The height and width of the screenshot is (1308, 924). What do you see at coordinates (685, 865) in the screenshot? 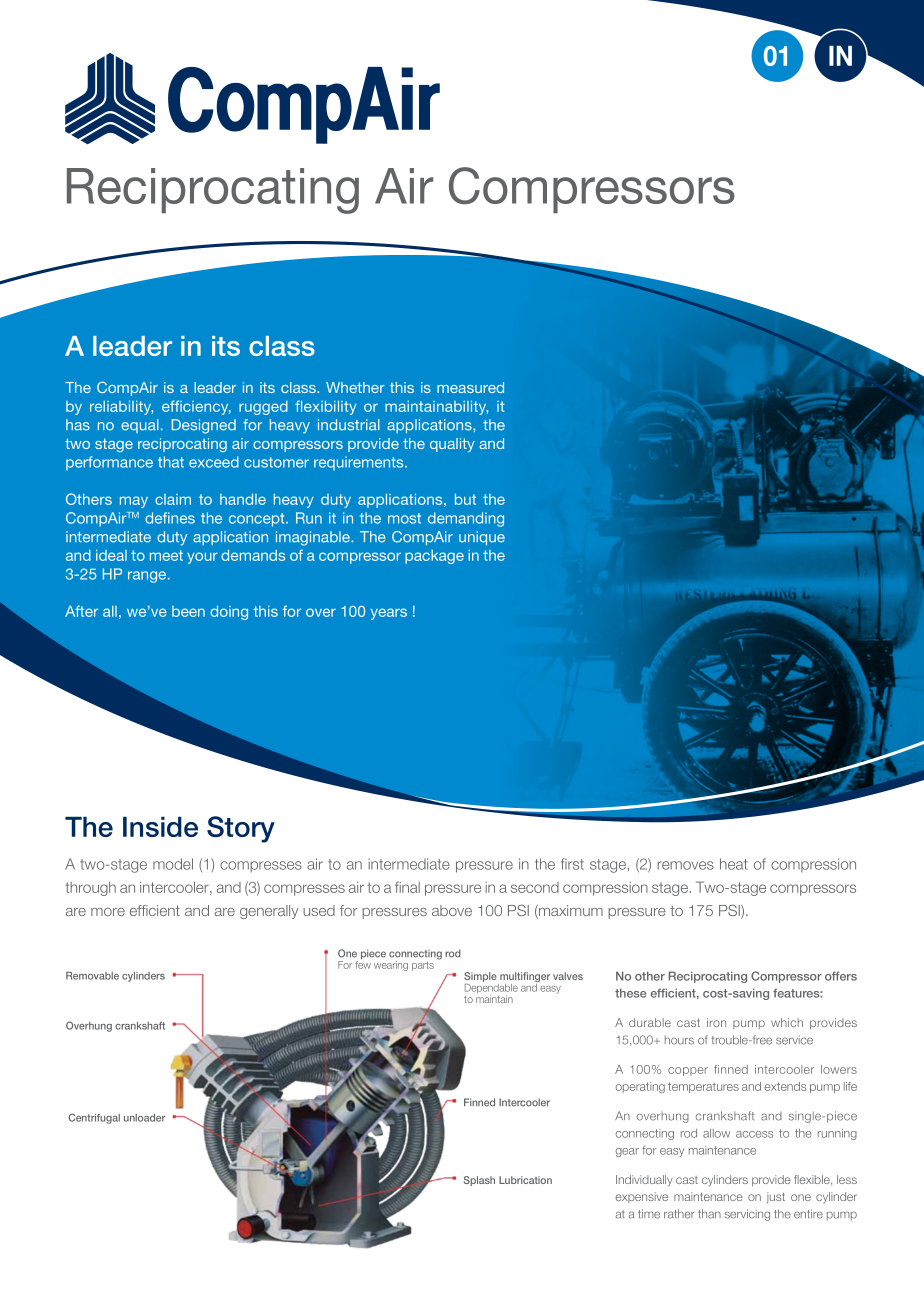
I see `removes` at bounding box center [685, 865].
